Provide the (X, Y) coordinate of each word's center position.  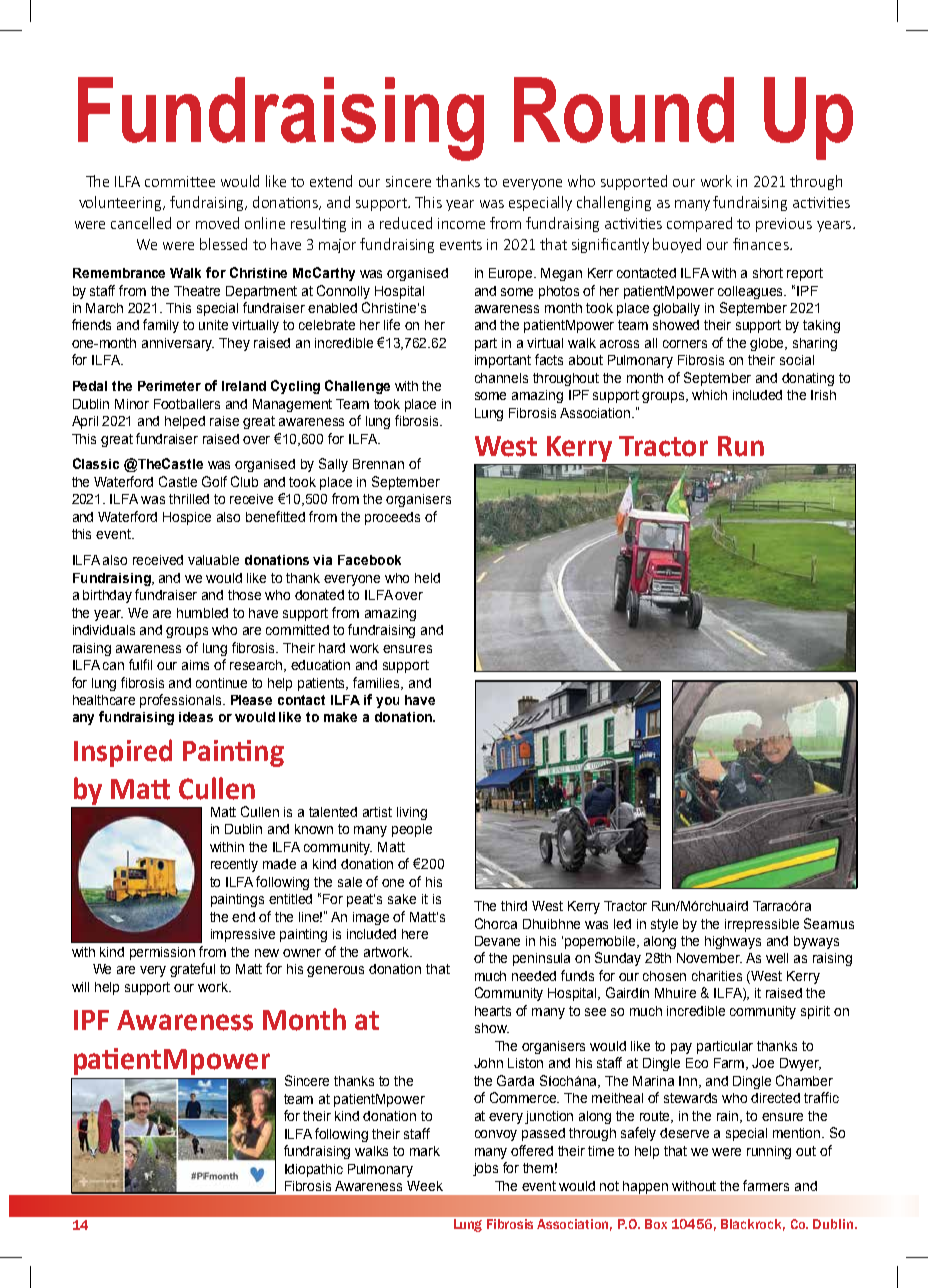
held (427, 578)
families (378, 683)
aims (195, 665)
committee (180, 181)
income (461, 223)
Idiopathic (314, 1170)
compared (699, 224)
